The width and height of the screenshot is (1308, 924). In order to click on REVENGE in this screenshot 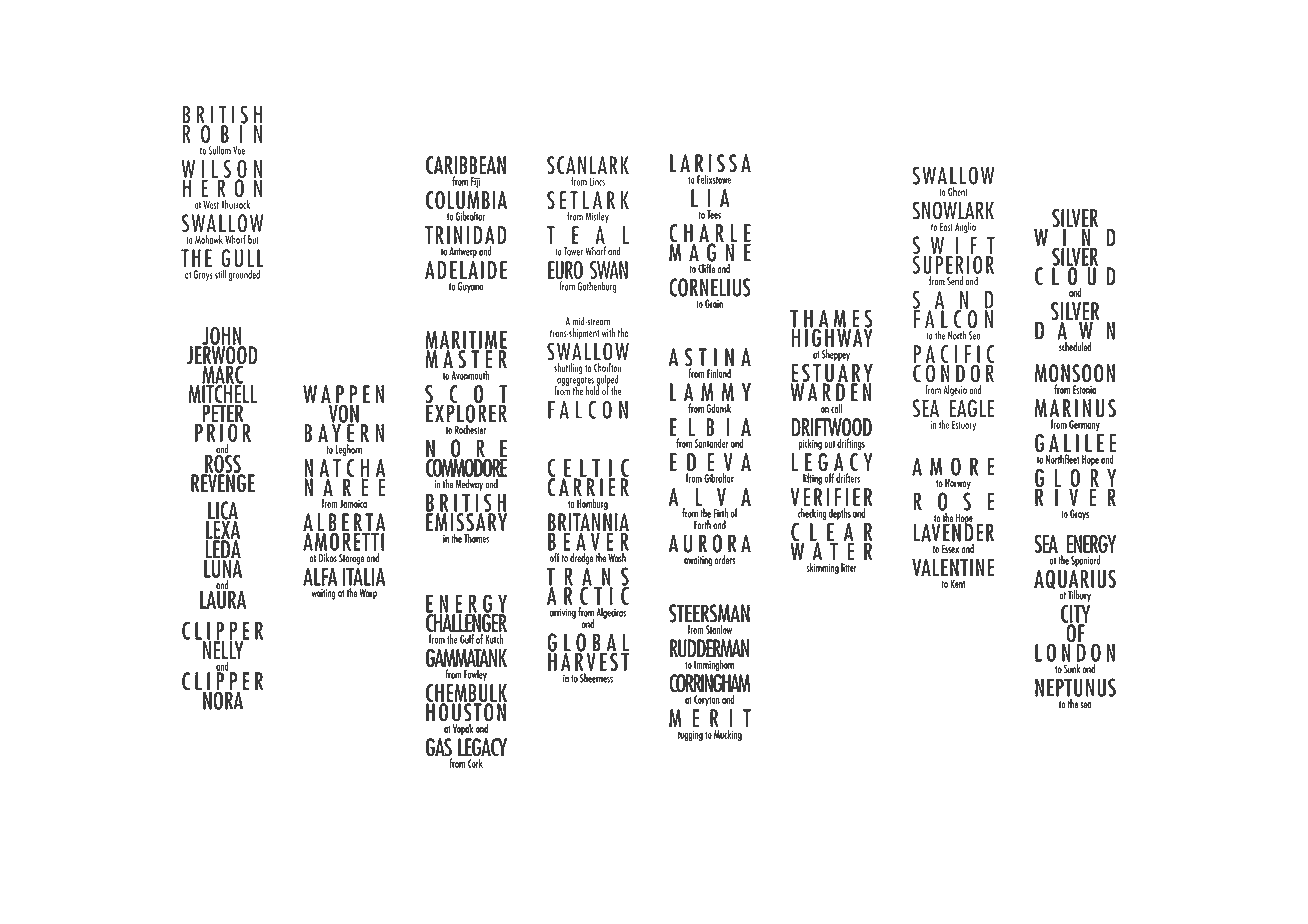, I will do `click(223, 482)`.
